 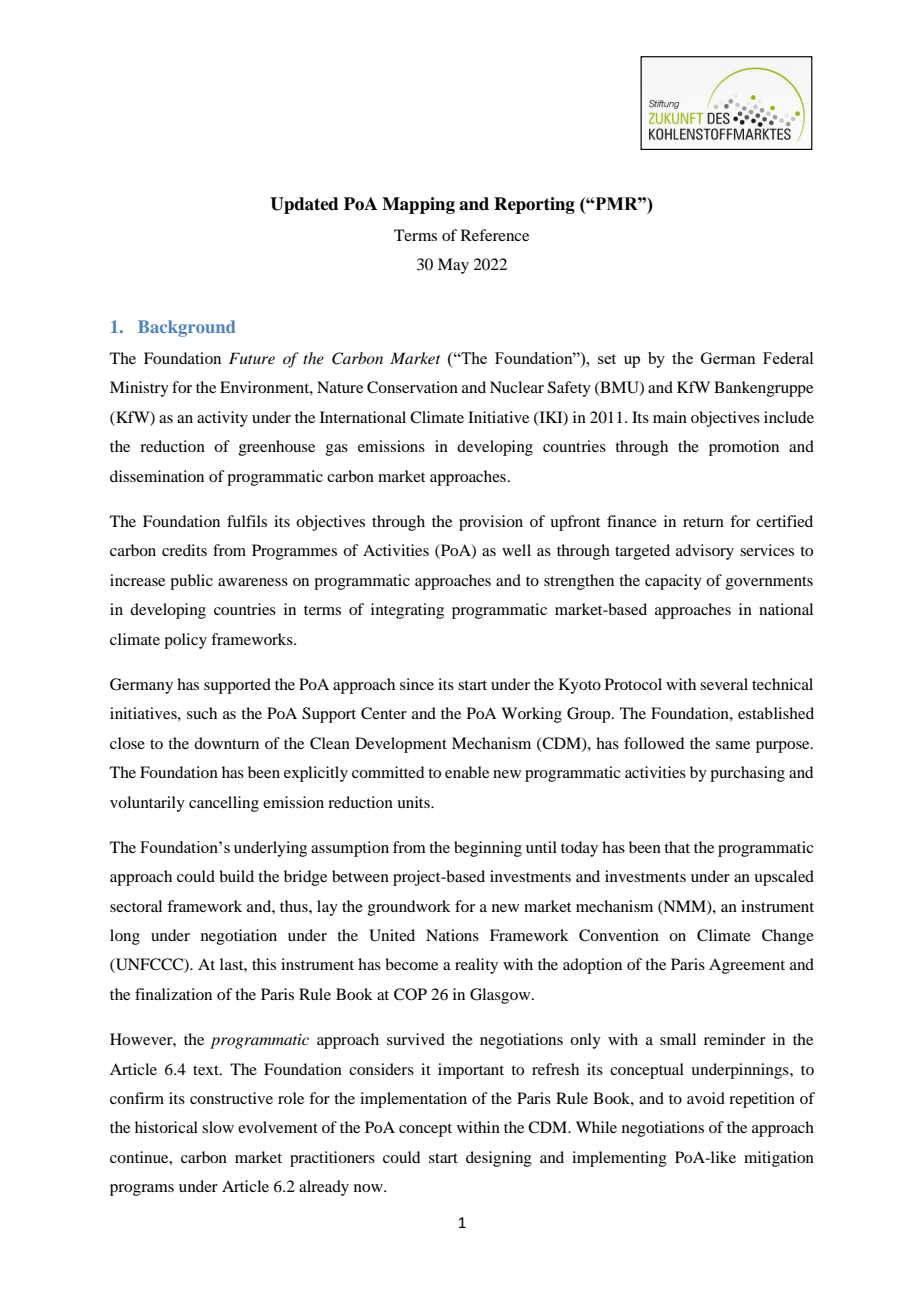 What do you see at coordinates (534, 205) in the screenshot?
I see `Reporting` at bounding box center [534, 205].
